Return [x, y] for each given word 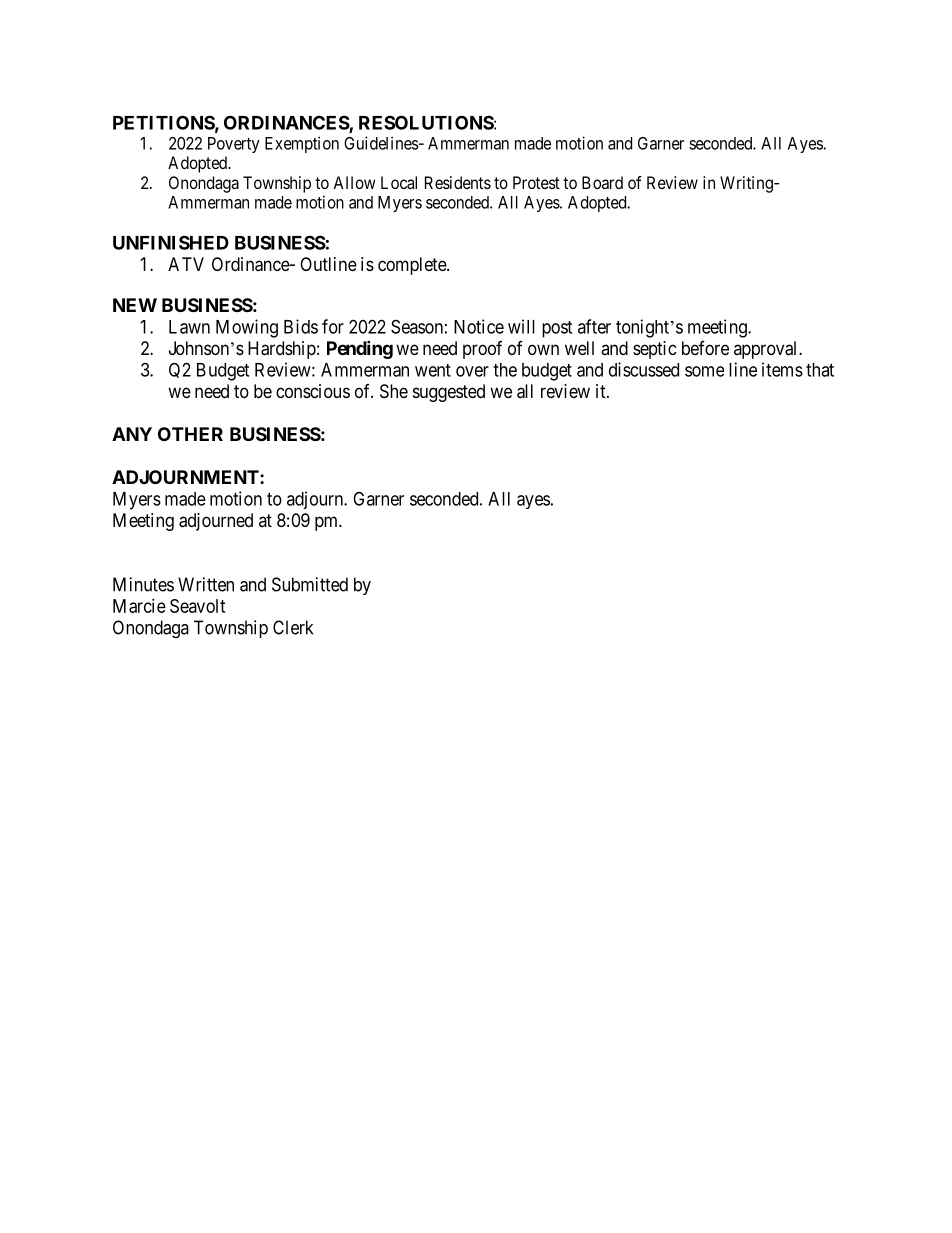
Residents [458, 182]
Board [602, 182]
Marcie [139, 606]
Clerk [293, 627]
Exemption [302, 144]
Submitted [310, 584]
